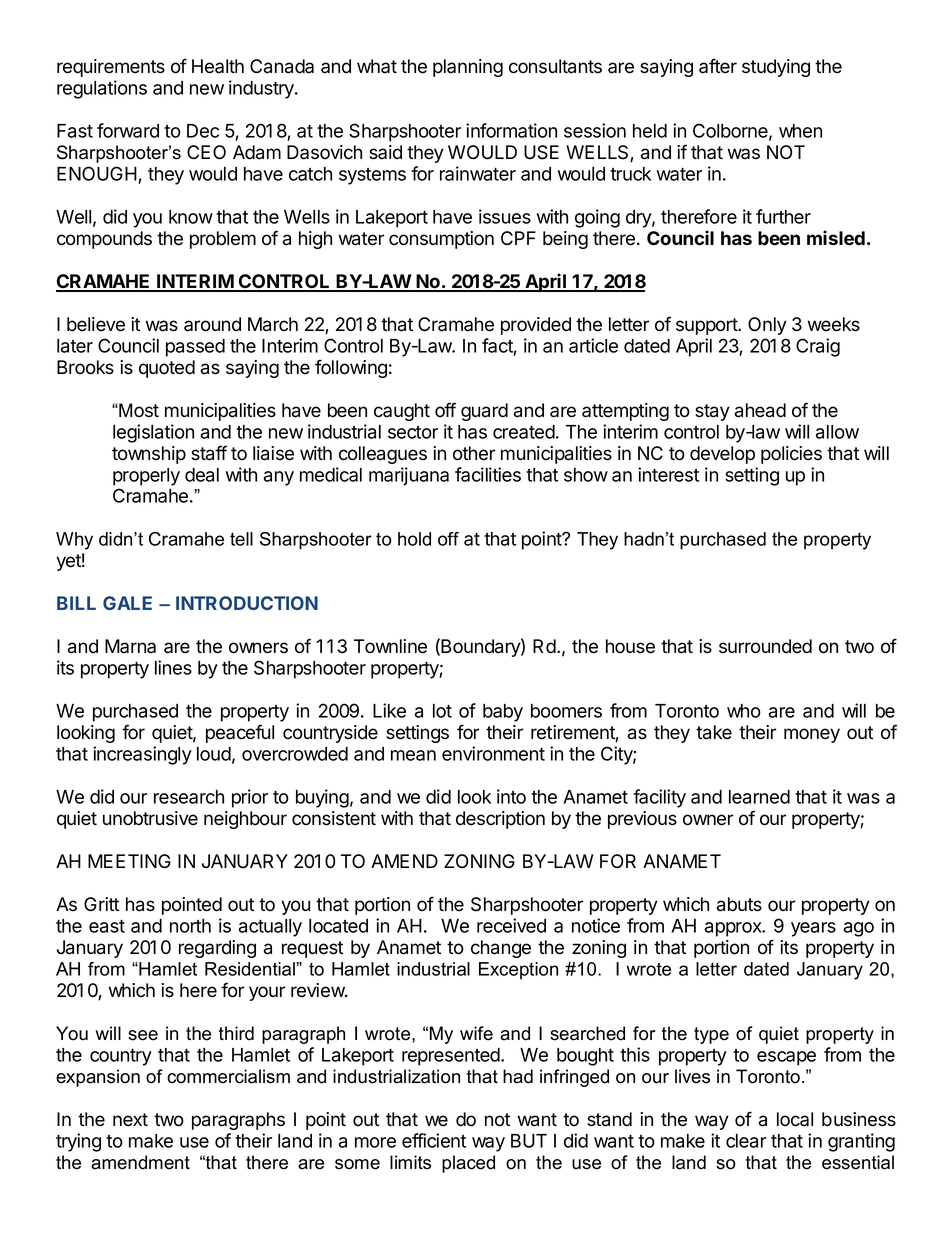 This image has height=1233, width=952. What do you see at coordinates (767, 326) in the image?
I see `Only` at bounding box center [767, 326].
